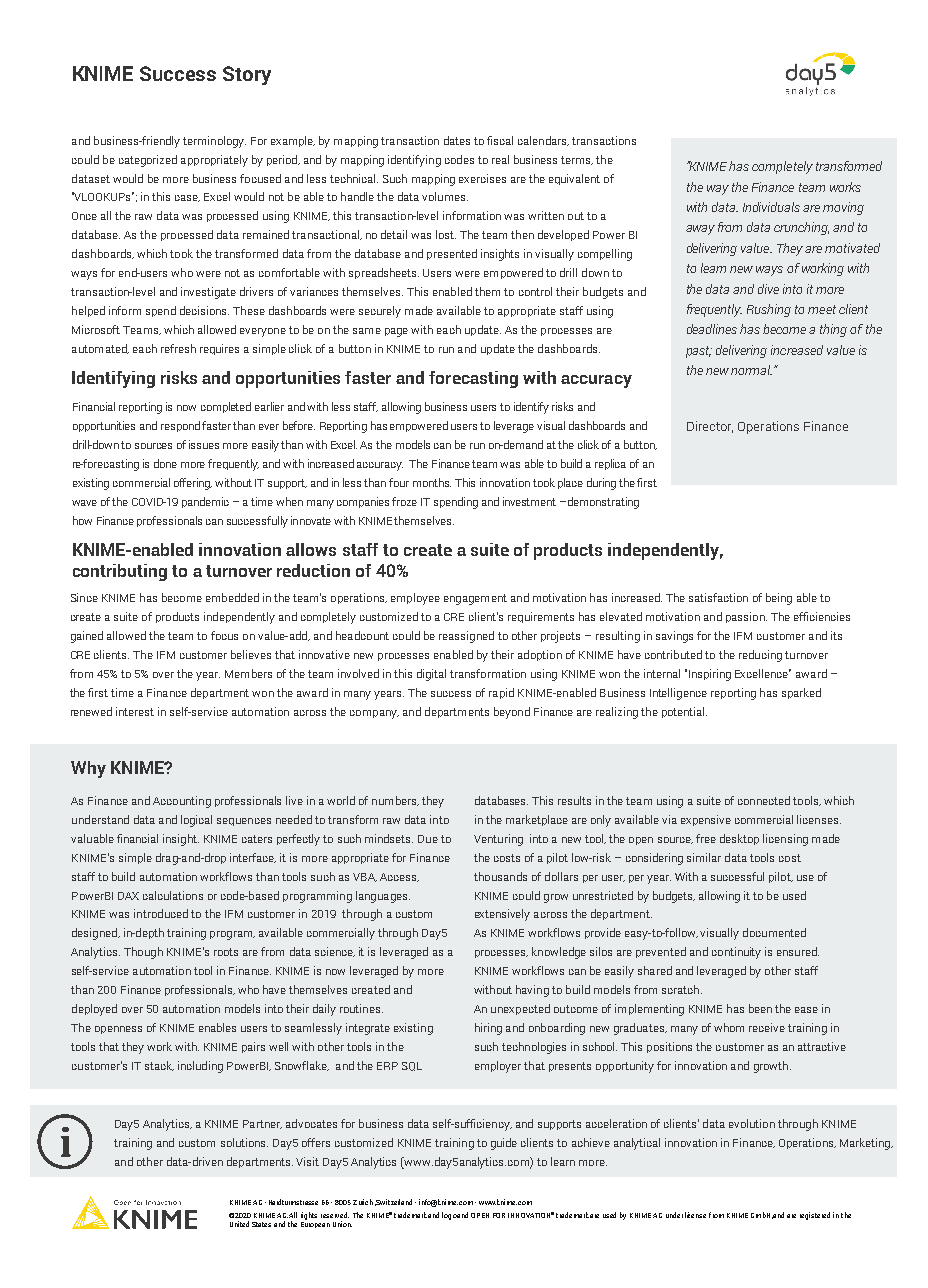 This screenshot has height=1288, width=928. Describe the element at coordinates (251, 654) in the screenshot. I see `believes` at that location.
